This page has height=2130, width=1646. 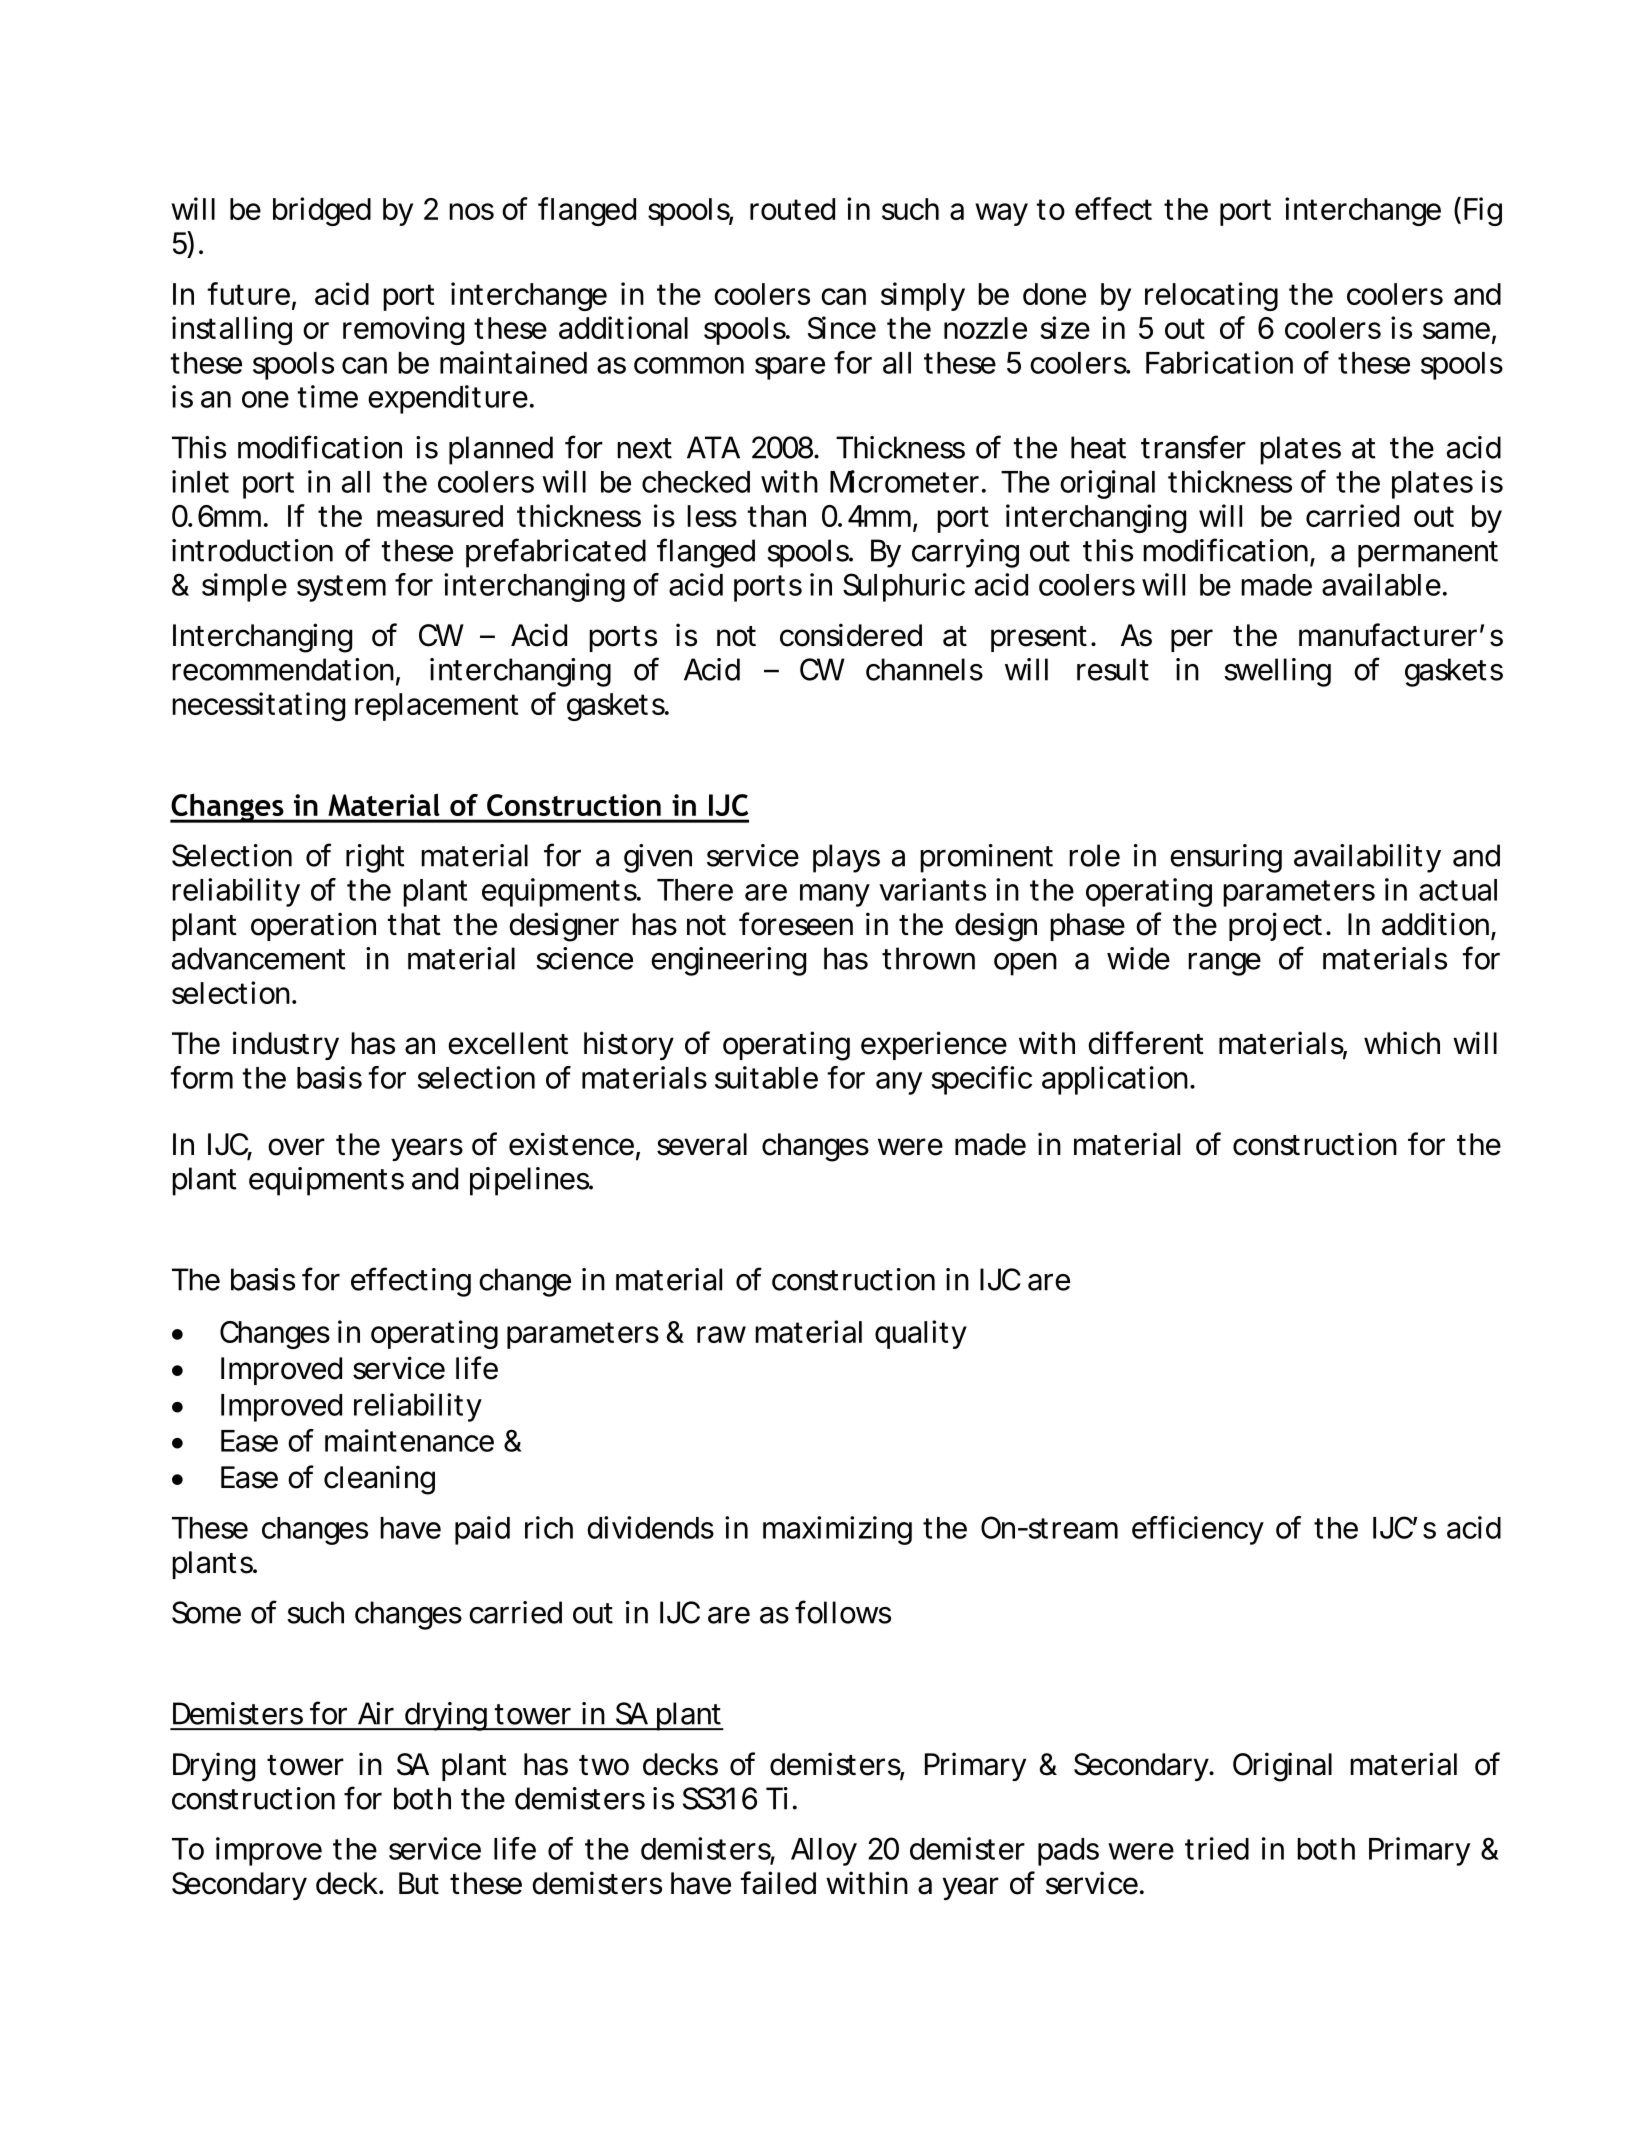 I want to click on tried, so click(x=1217, y=1848).
